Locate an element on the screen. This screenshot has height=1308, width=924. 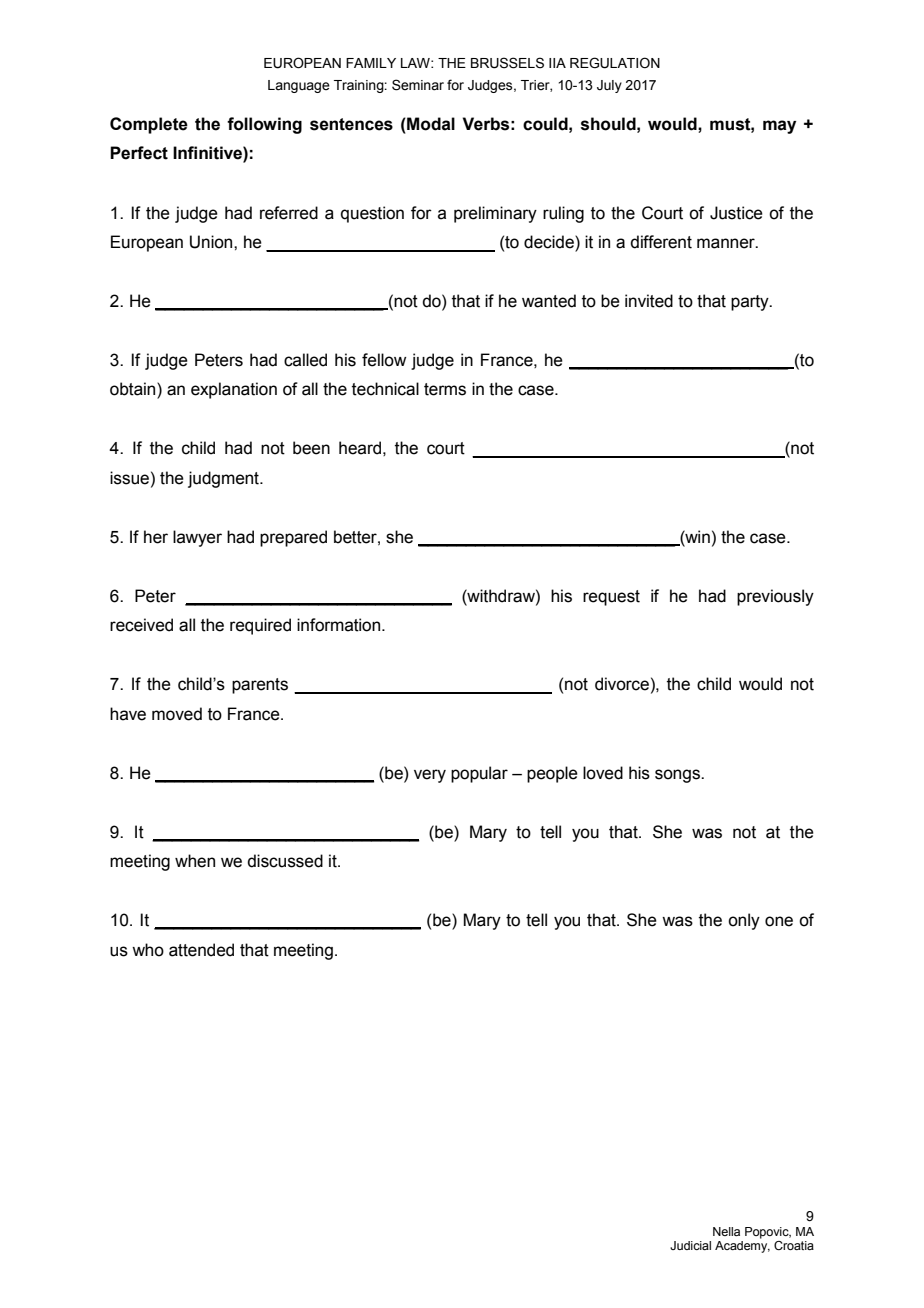
judgment is located at coordinates (224, 479).
